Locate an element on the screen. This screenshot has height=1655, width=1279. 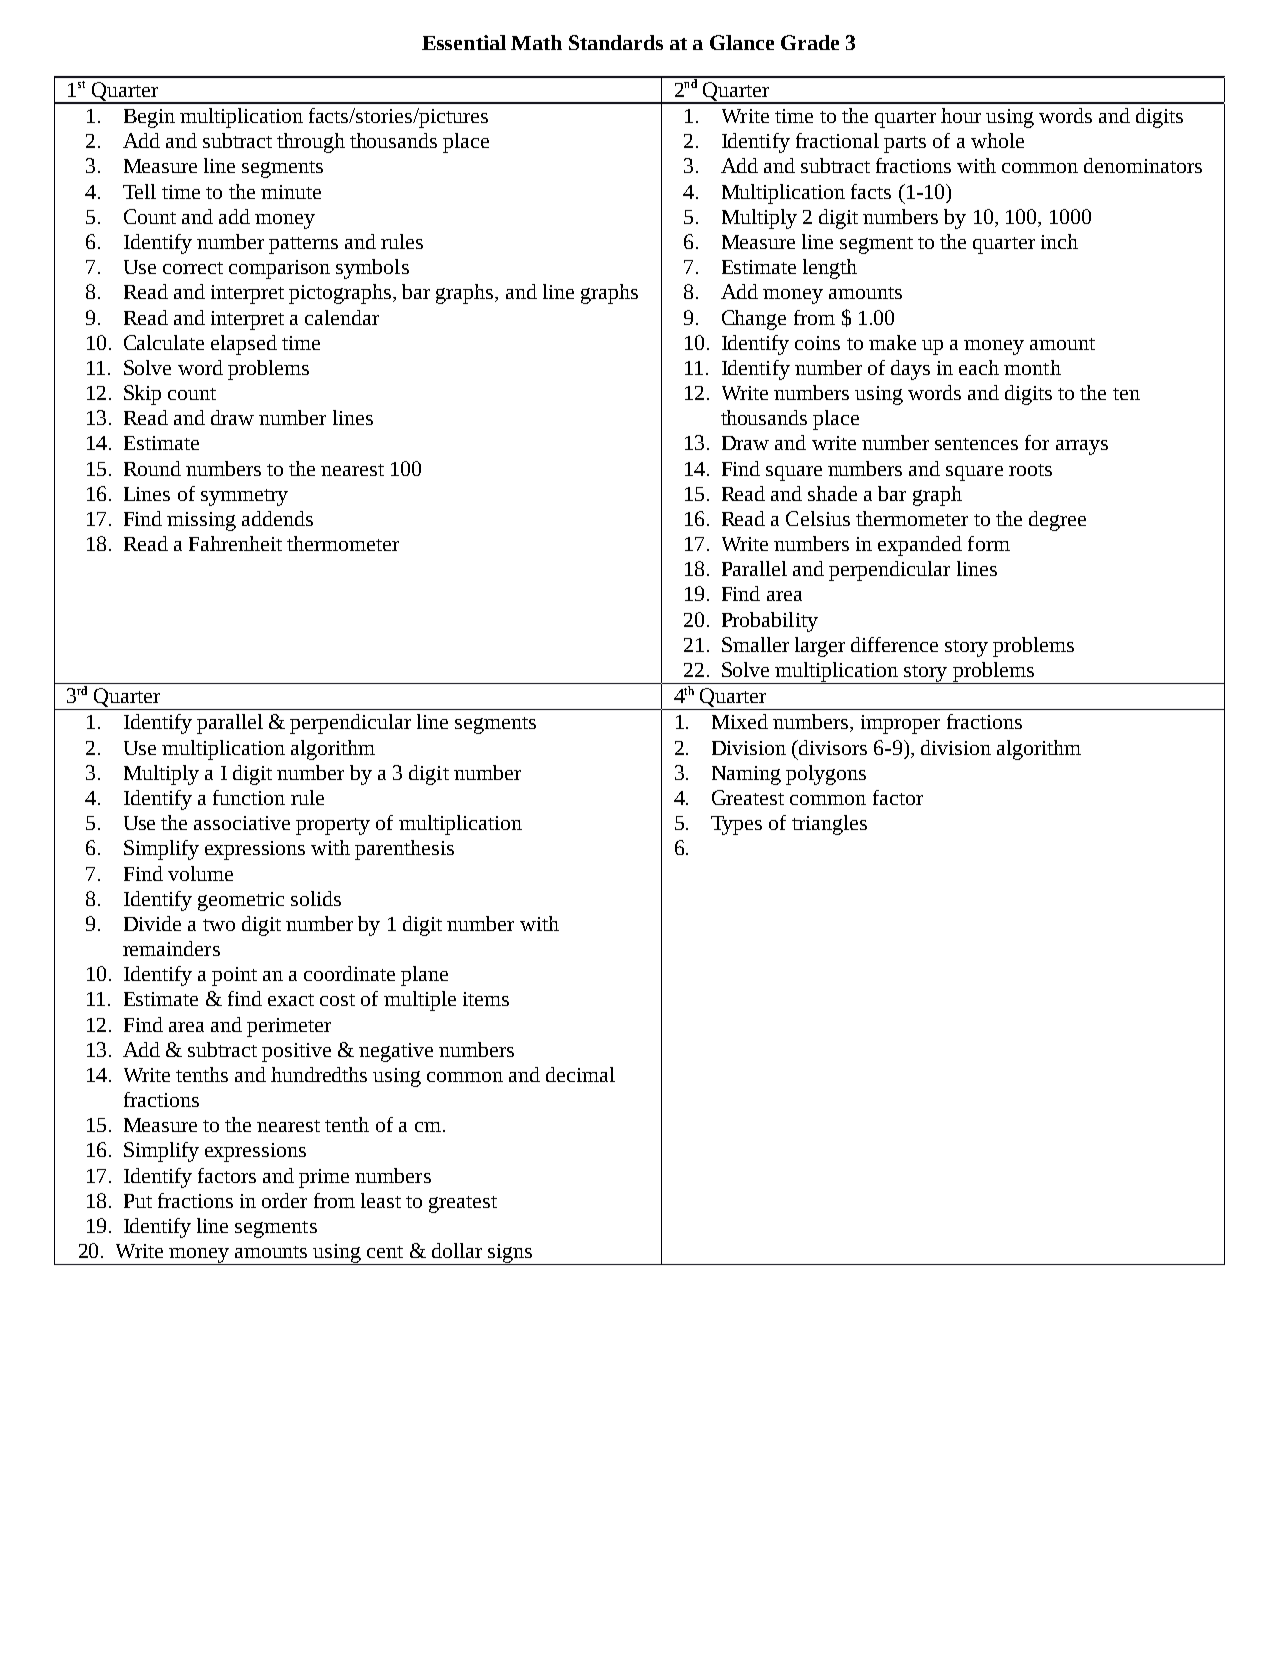
Standards is located at coordinates (616, 42).
